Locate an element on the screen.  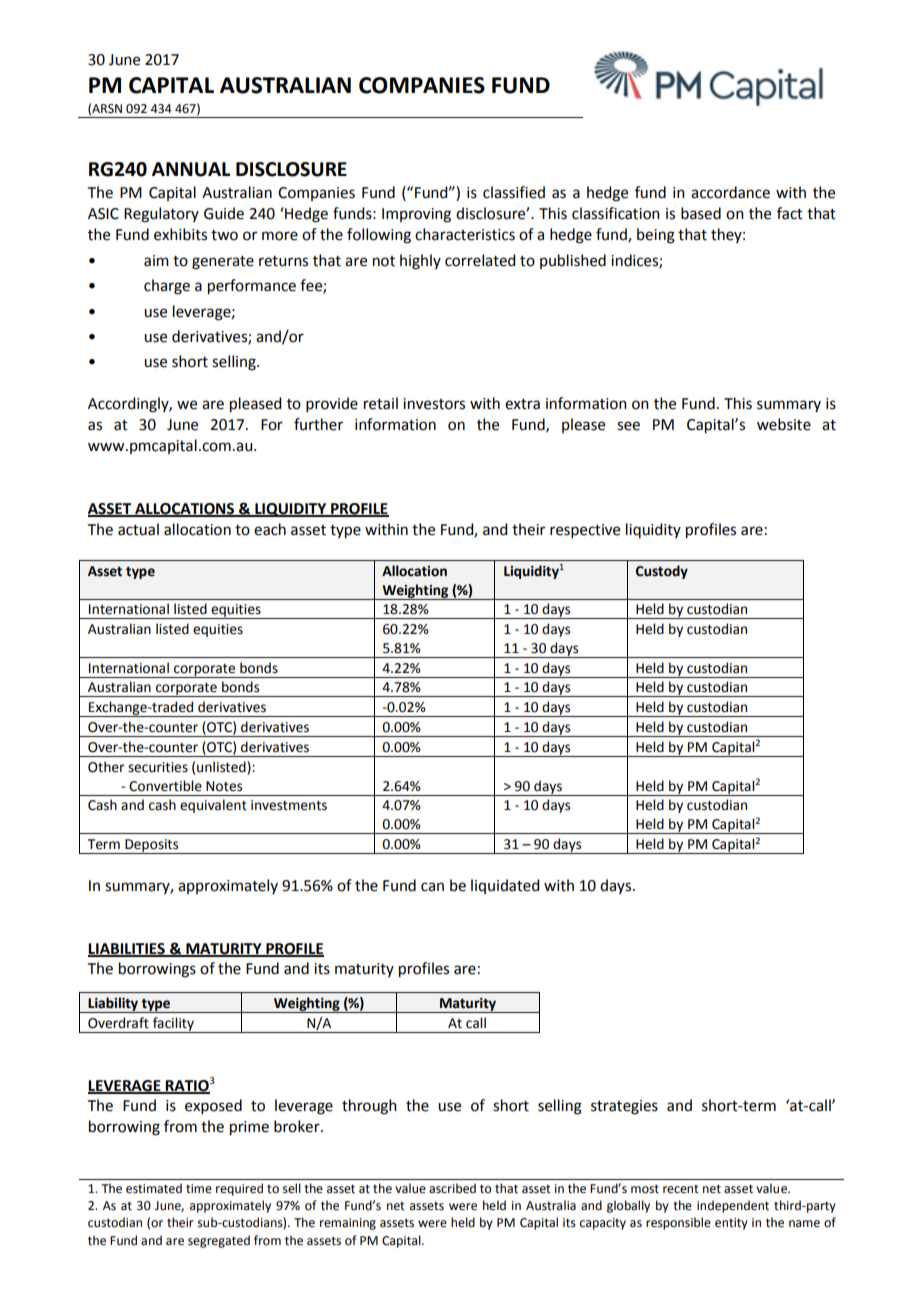
Regulatory is located at coordinates (161, 215).
